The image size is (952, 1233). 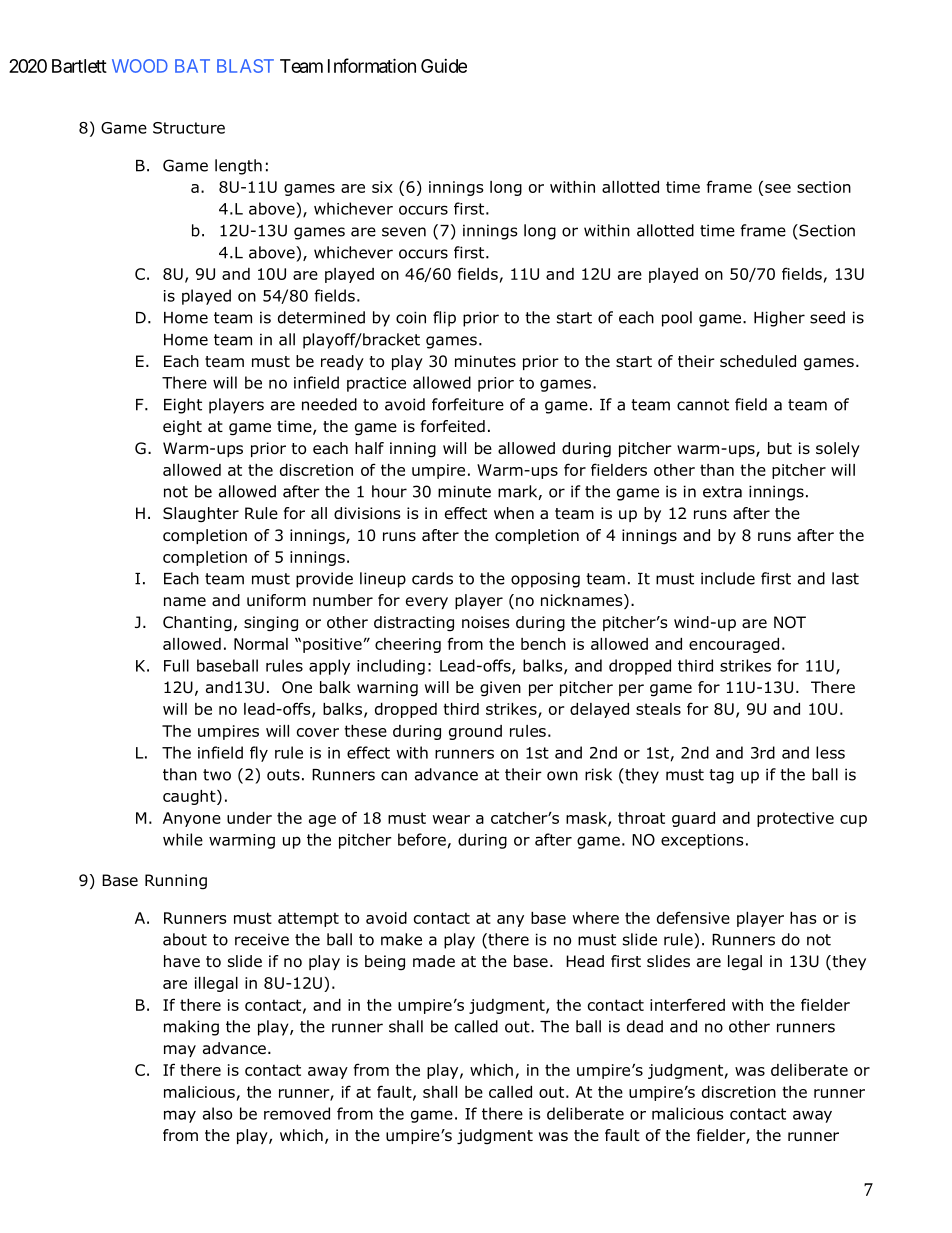 What do you see at coordinates (321, 317) in the page?
I see `determined` at bounding box center [321, 317].
